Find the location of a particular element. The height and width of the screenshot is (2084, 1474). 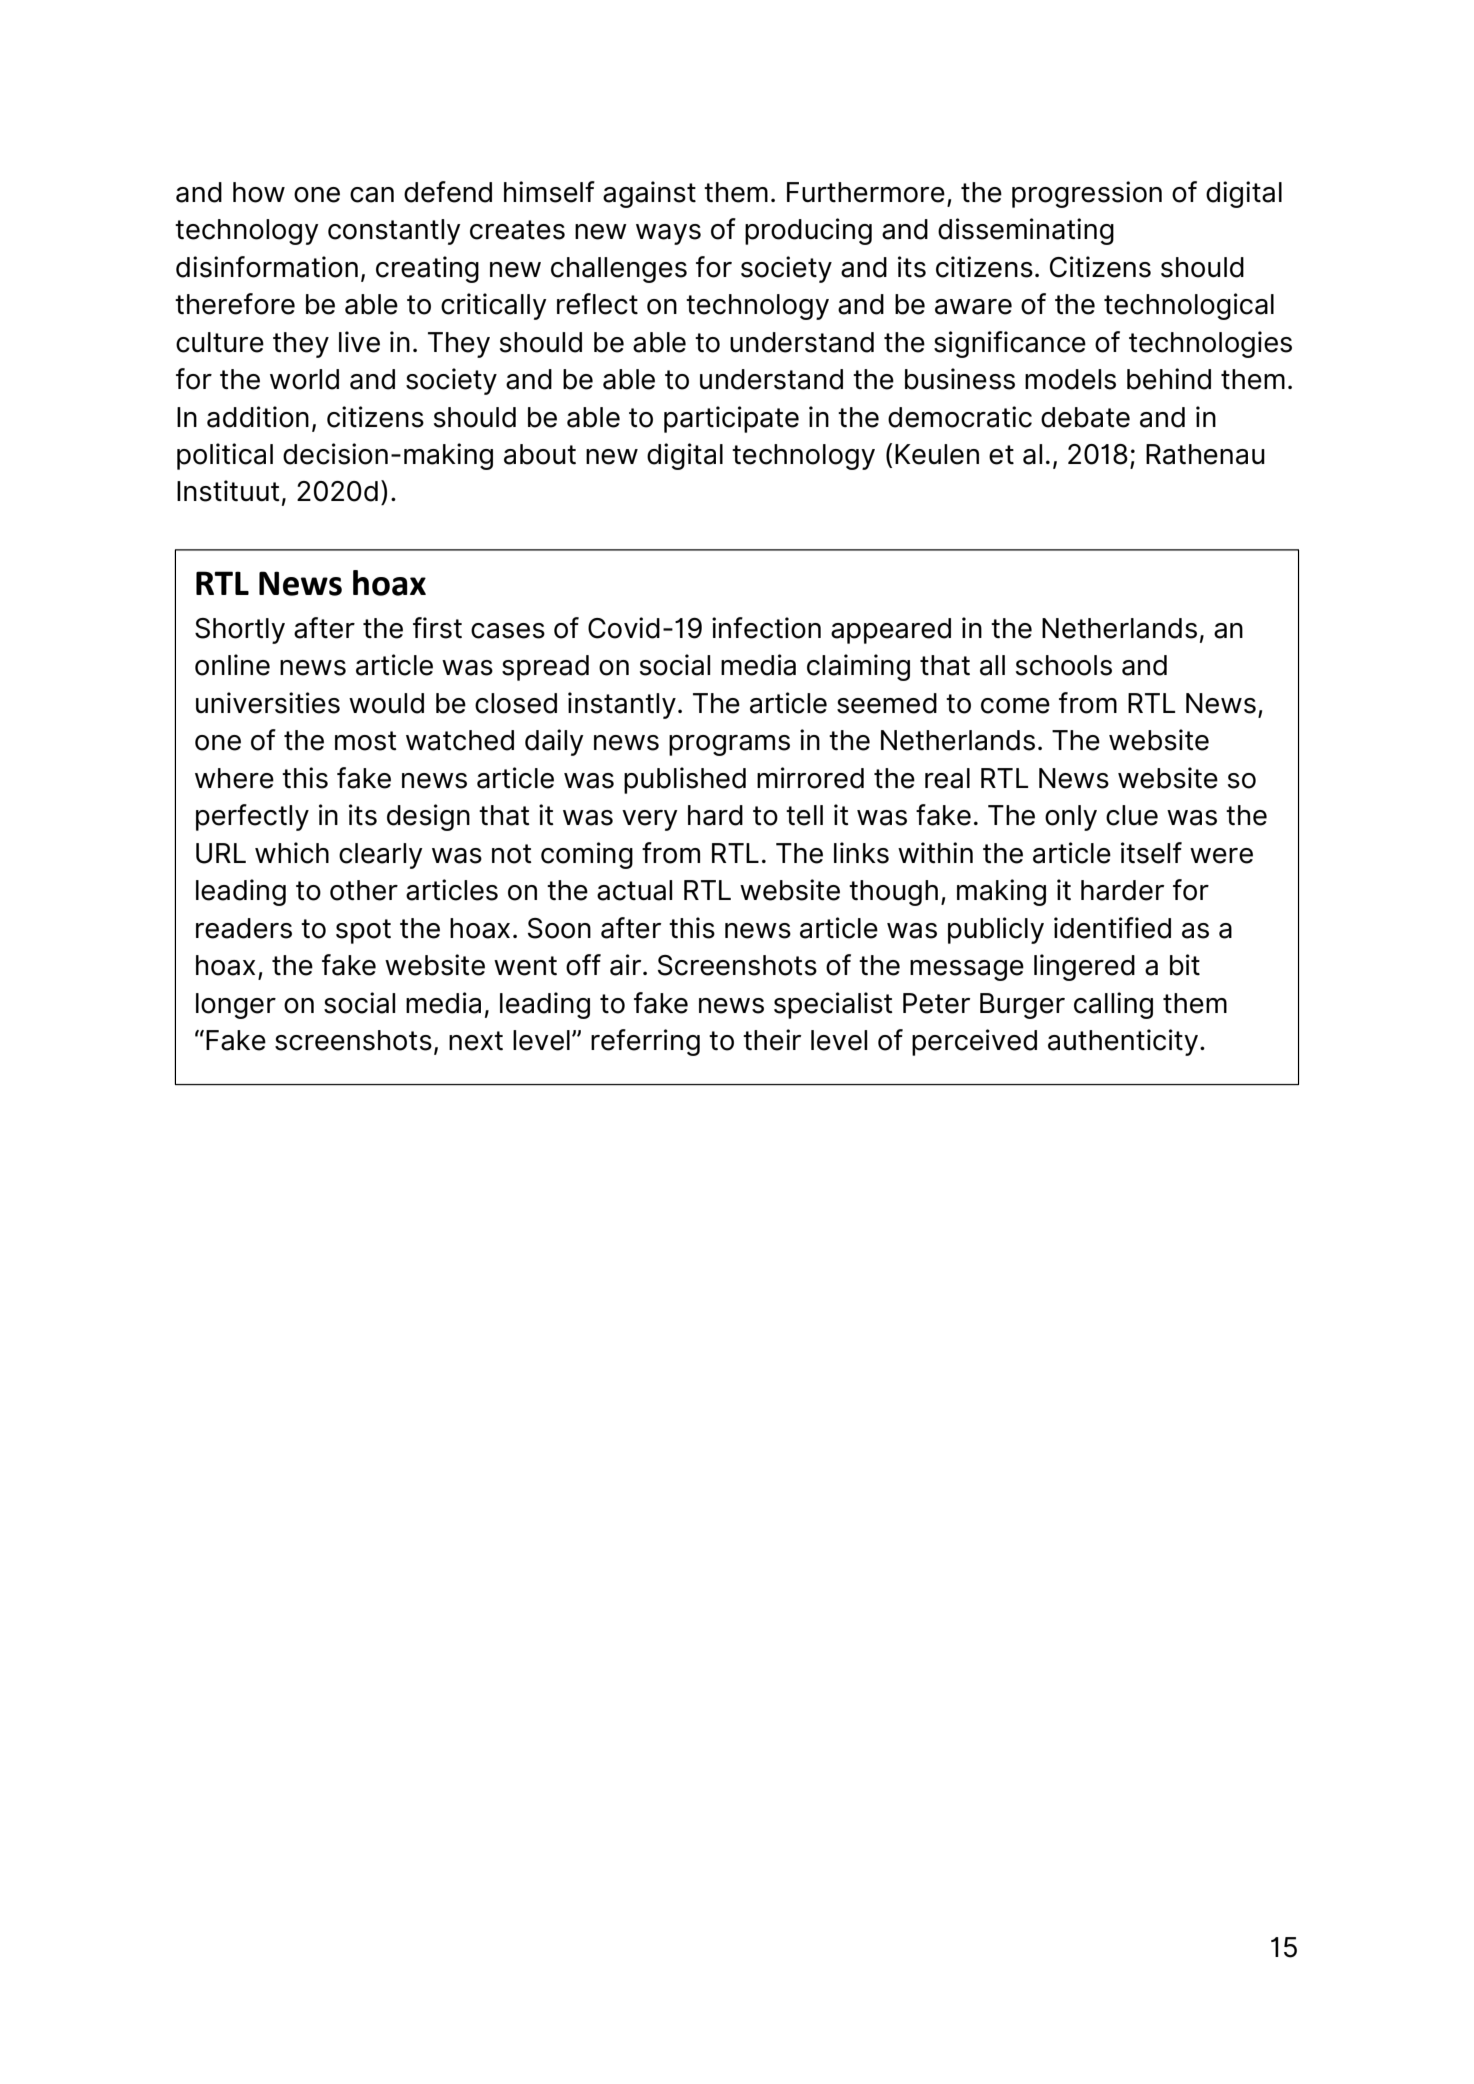

ways is located at coordinates (668, 234).
